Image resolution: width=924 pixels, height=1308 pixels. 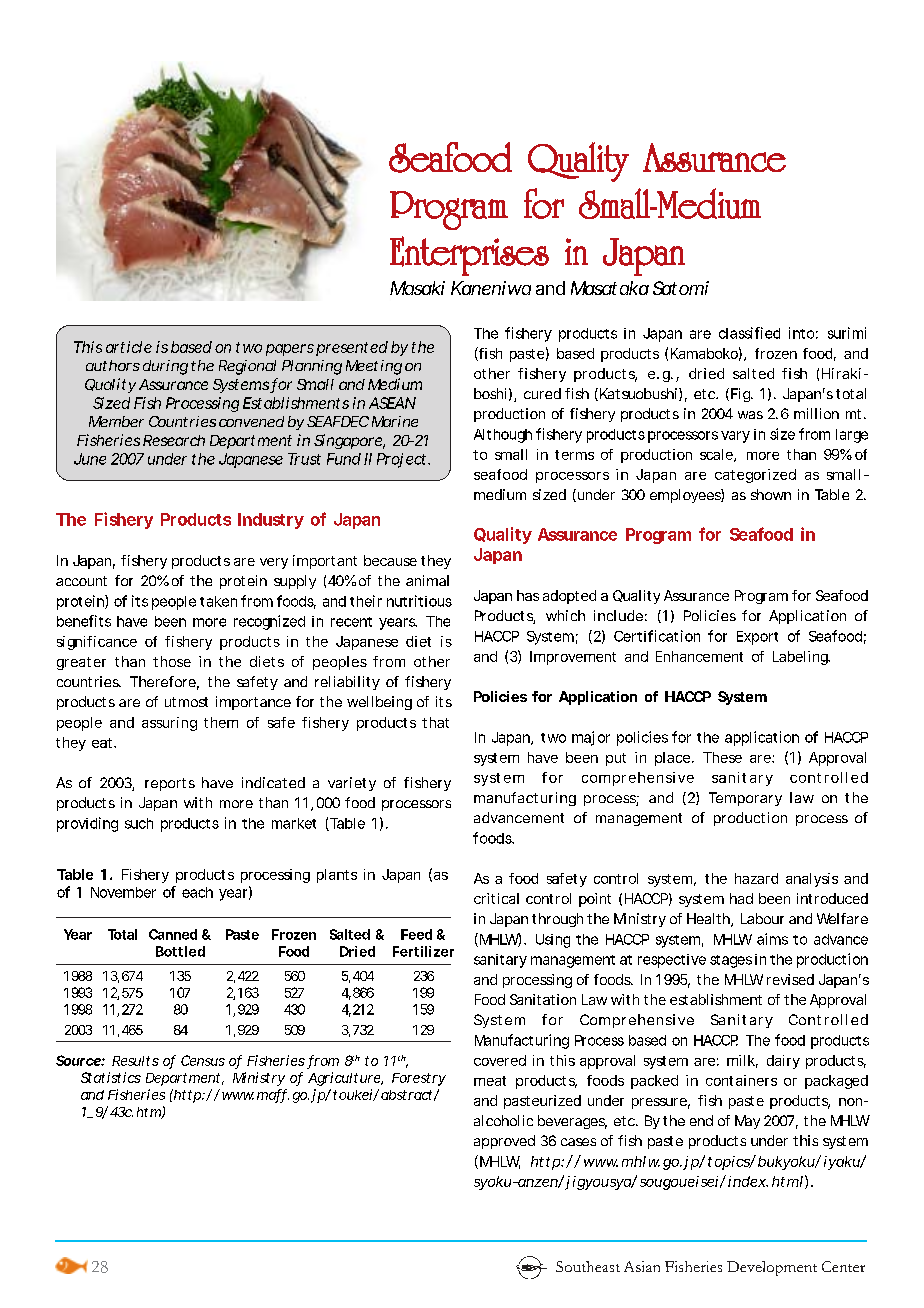 What do you see at coordinates (749, 333) in the page?
I see `classified` at bounding box center [749, 333].
